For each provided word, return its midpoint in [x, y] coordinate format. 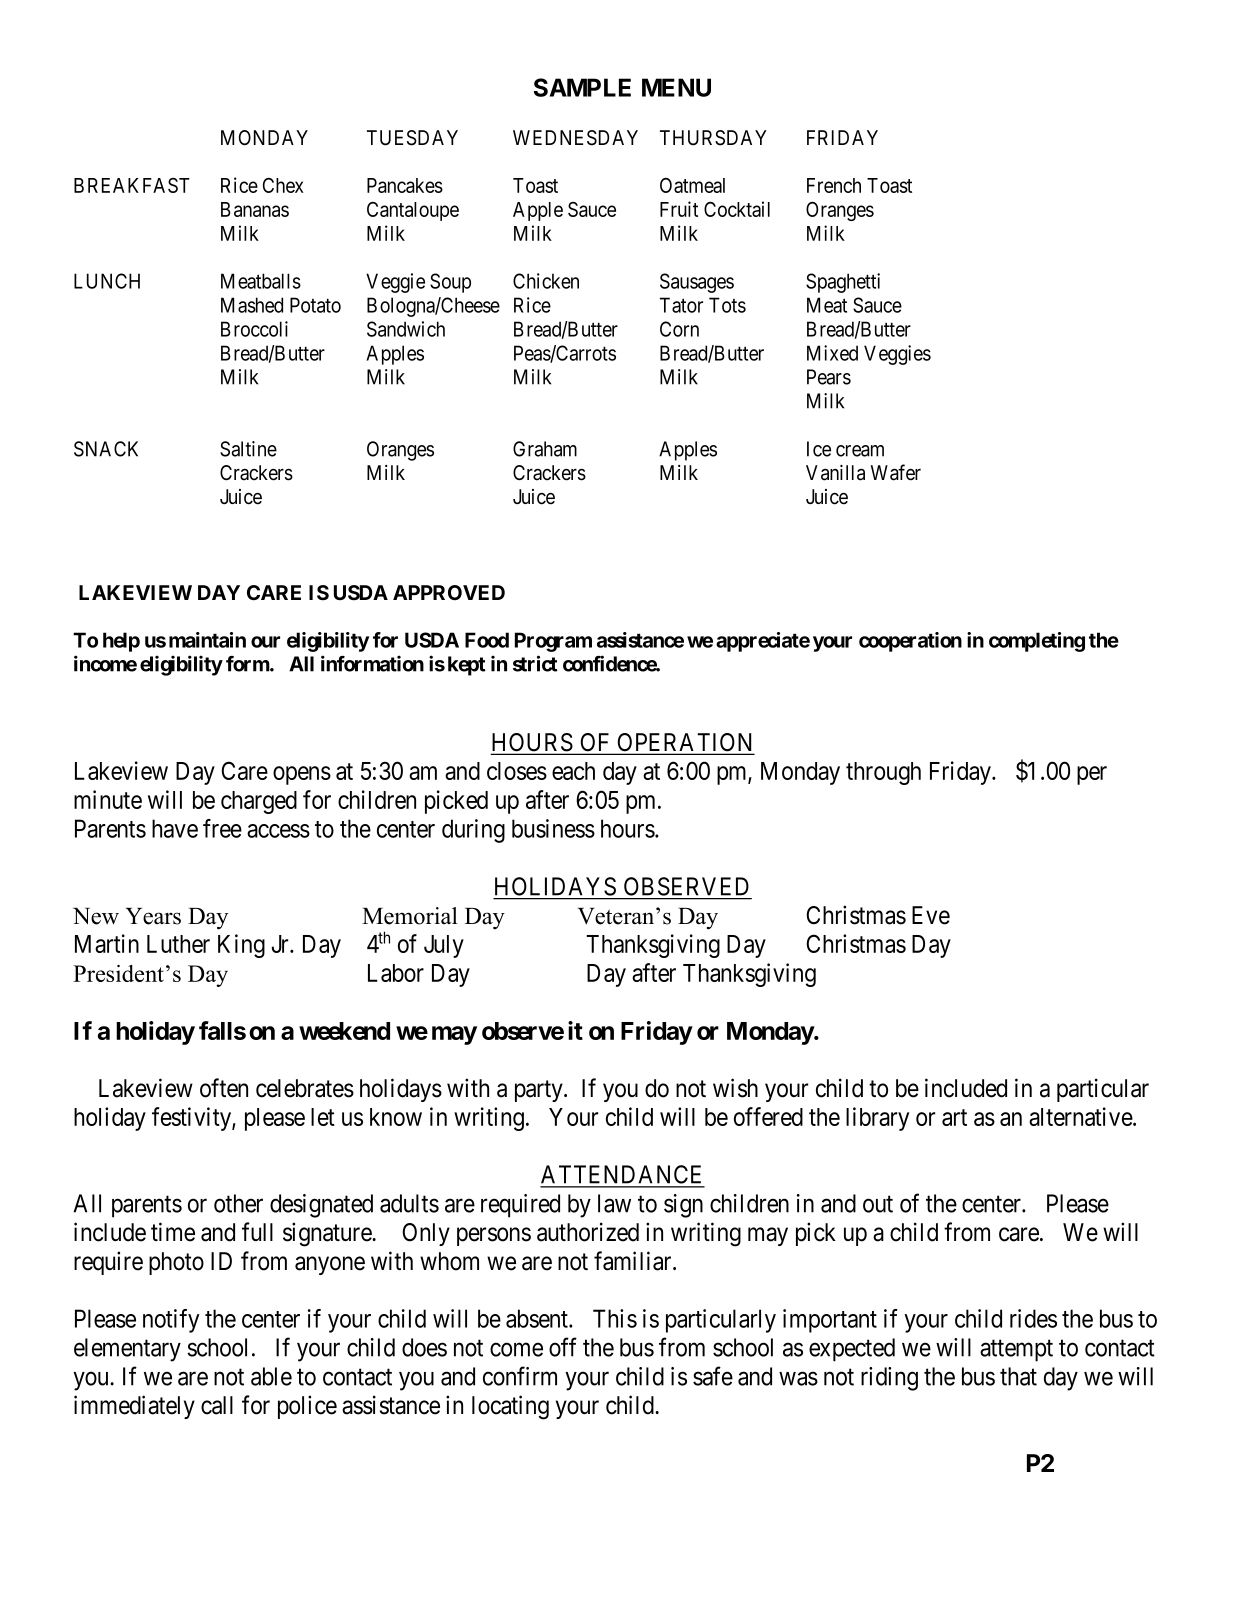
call [217, 1405]
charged [259, 802]
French [834, 185]
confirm [520, 1376]
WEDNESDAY [575, 138]
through [883, 773]
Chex [283, 185]
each [573, 771]
